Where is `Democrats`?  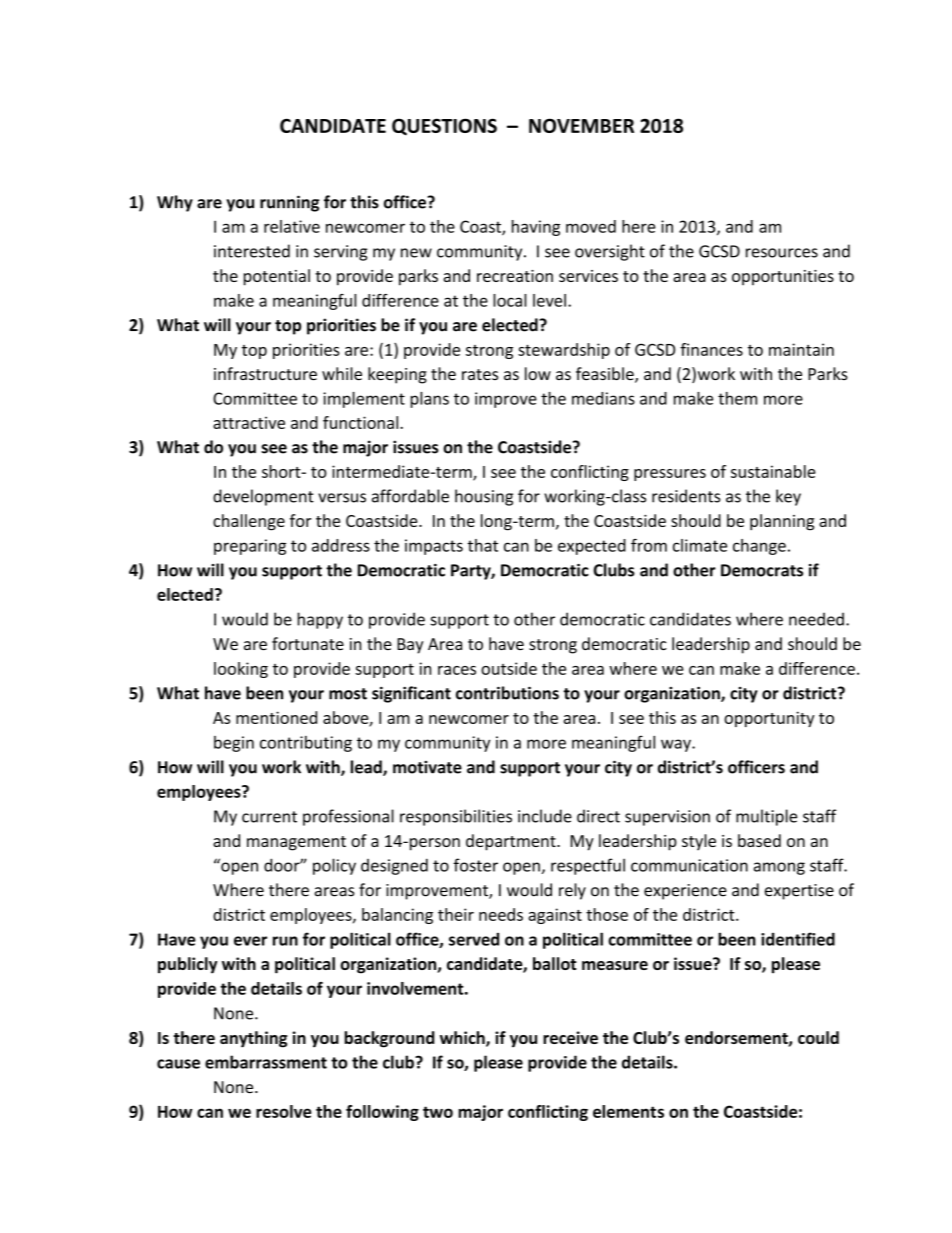
Democrats is located at coordinates (762, 570).
